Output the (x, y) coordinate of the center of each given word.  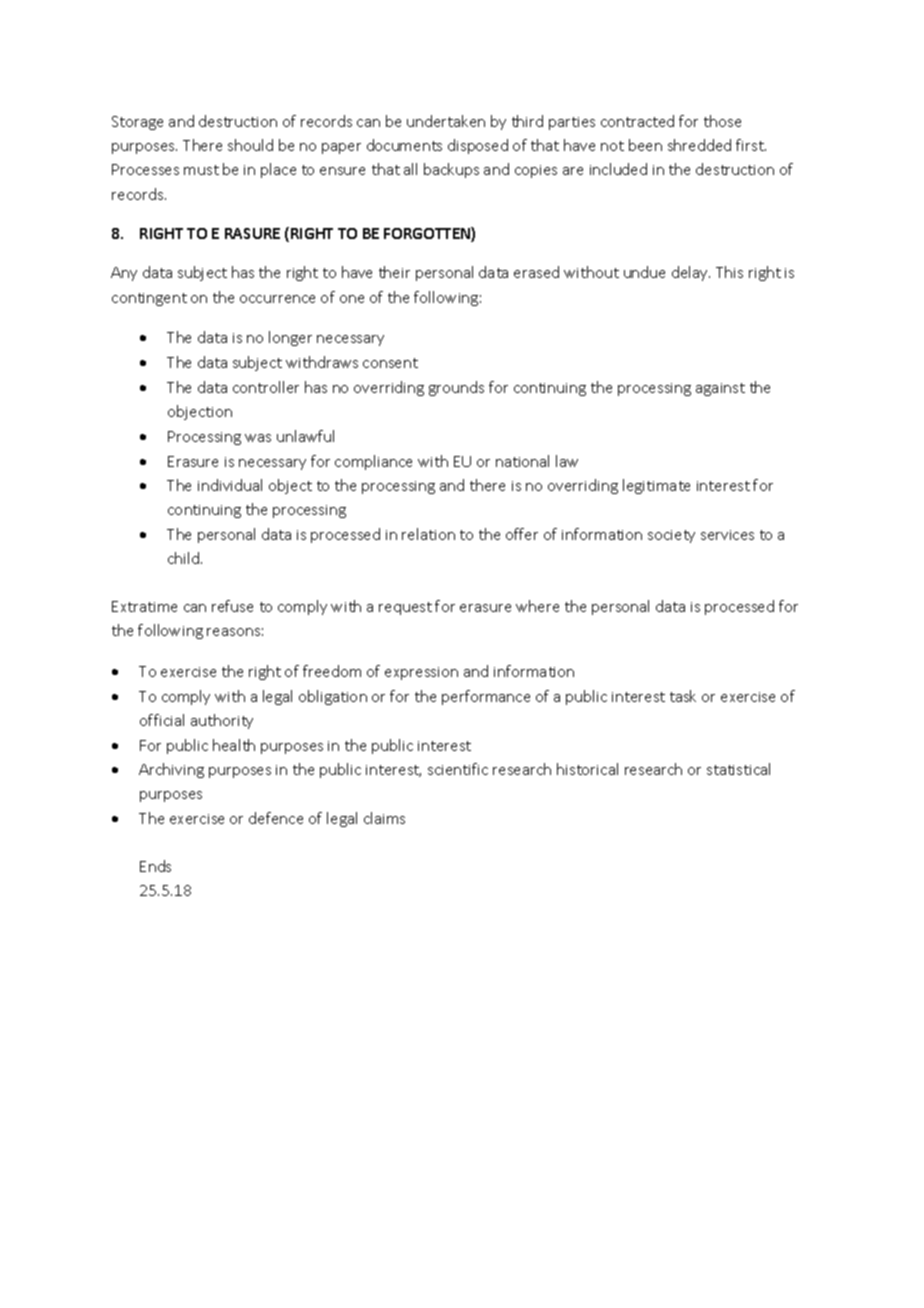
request (405, 608)
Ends (155, 866)
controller (266, 387)
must (201, 170)
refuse (232, 606)
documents (404, 145)
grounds (456, 388)
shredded (699, 145)
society (671, 536)
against (720, 389)
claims (384, 818)
